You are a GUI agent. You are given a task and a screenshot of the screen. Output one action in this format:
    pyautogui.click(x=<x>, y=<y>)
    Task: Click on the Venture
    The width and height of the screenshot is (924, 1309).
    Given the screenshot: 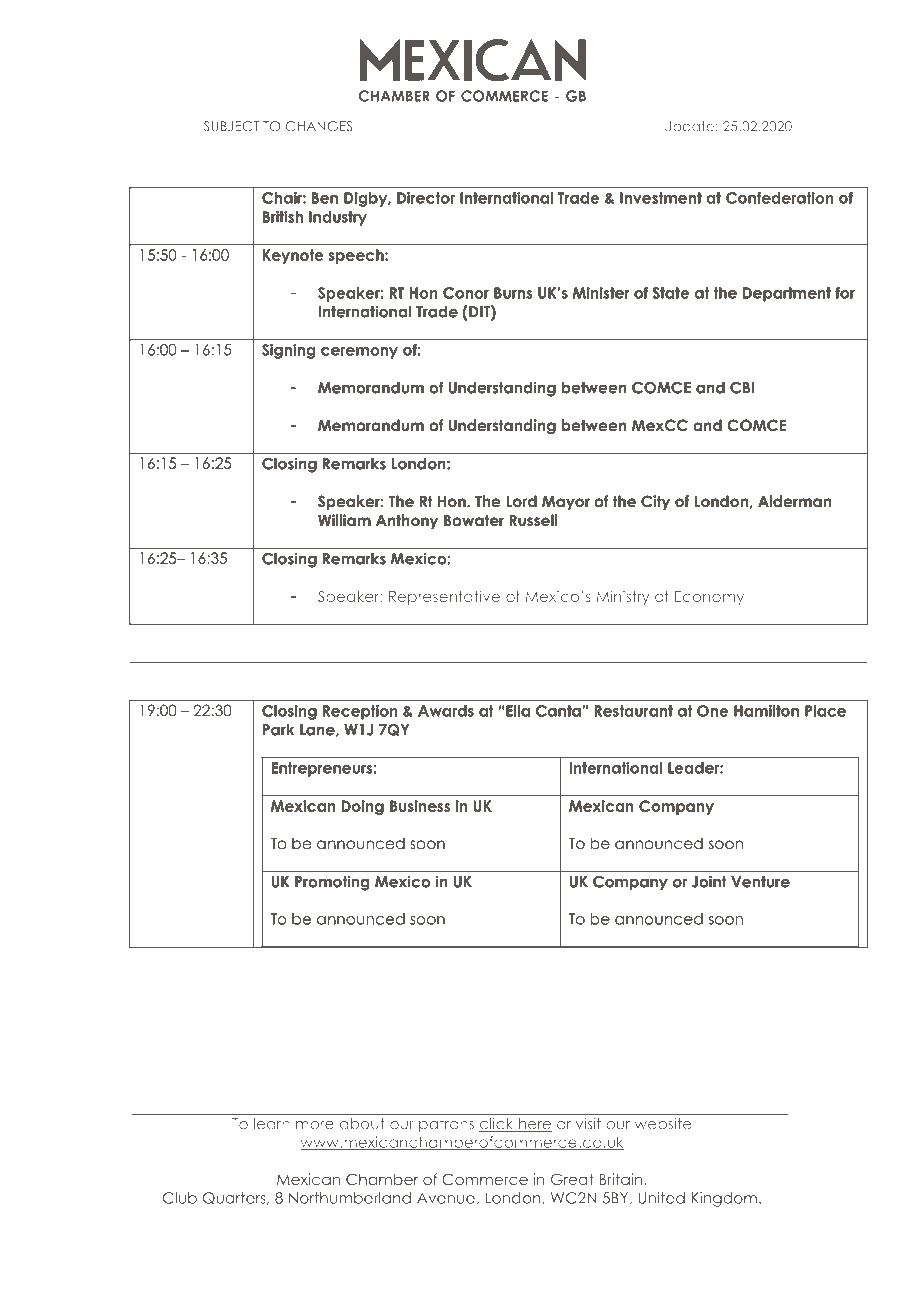 What is the action you would take?
    pyautogui.click(x=760, y=882)
